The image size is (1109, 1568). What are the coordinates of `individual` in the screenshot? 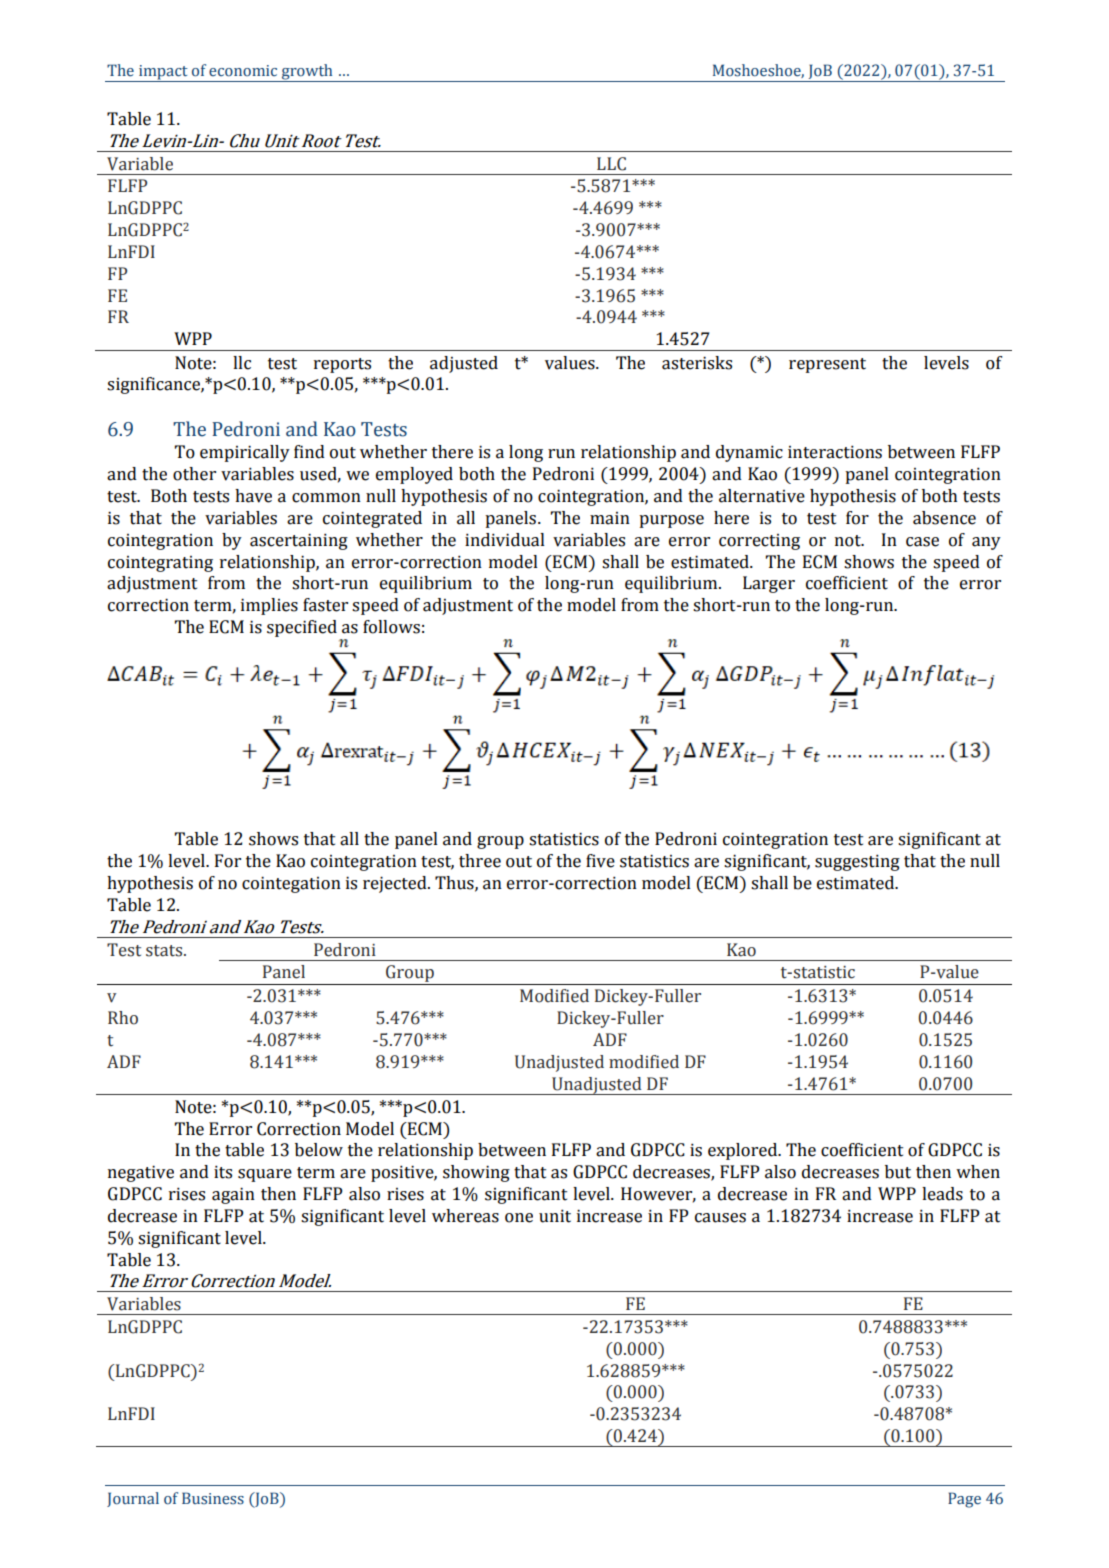 It's located at (505, 540).
